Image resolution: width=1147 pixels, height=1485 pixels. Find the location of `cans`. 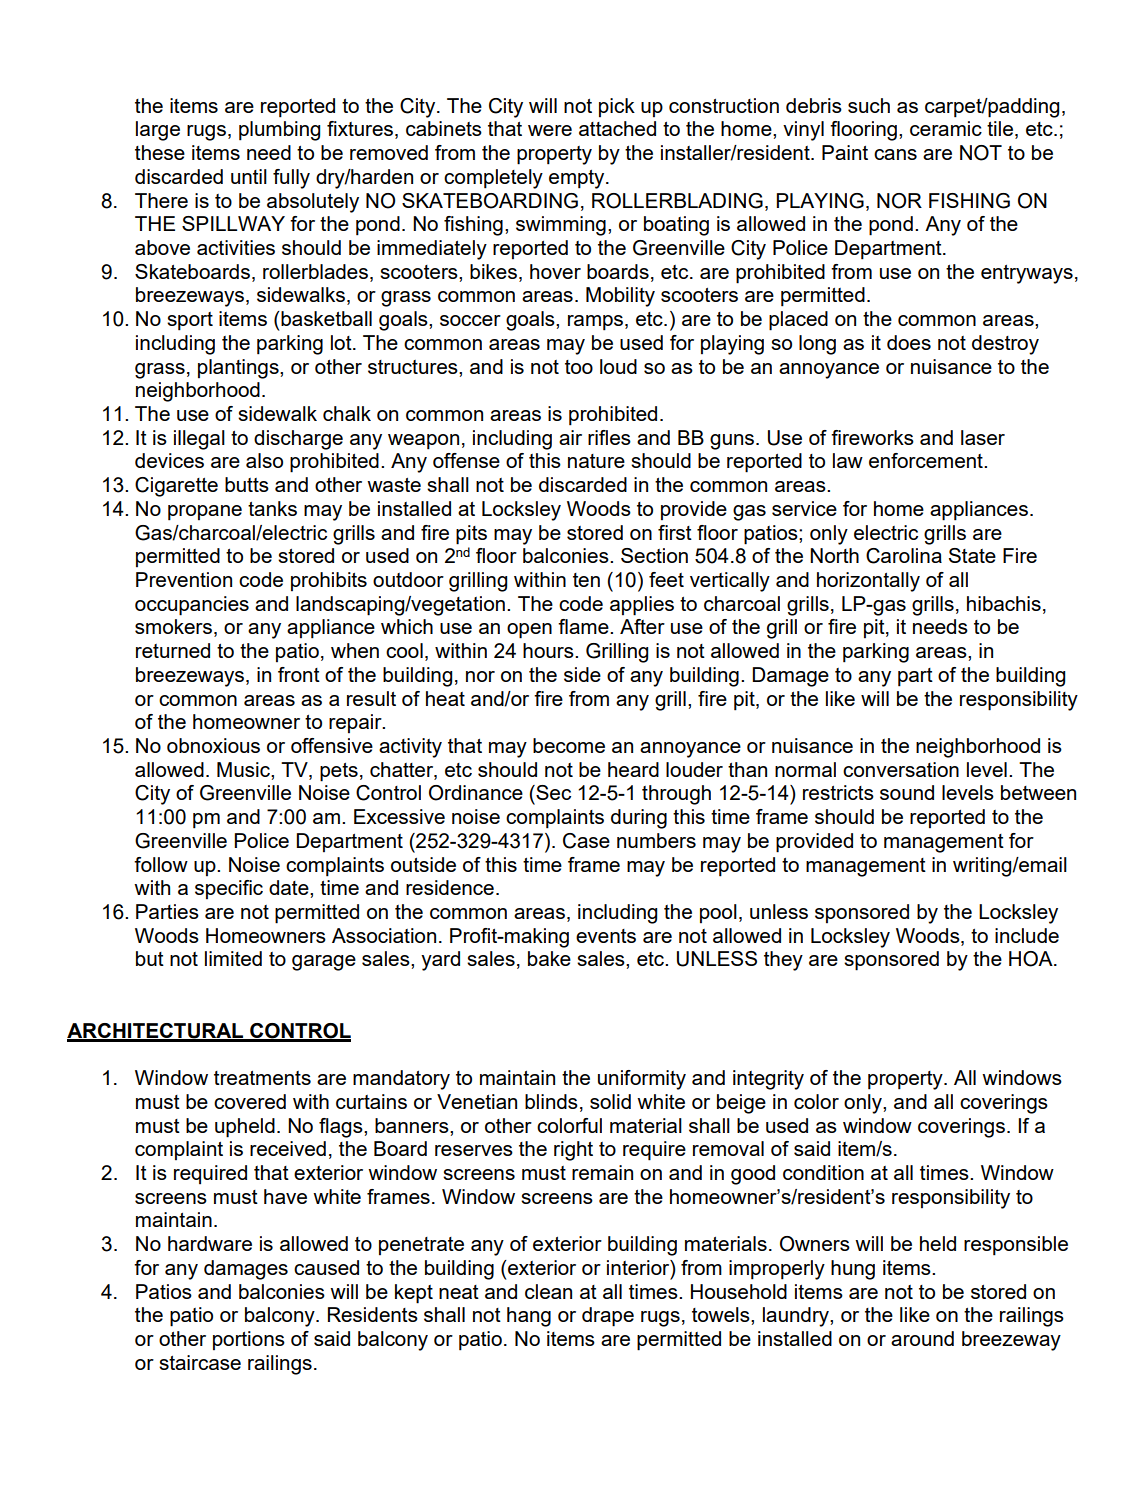

cans is located at coordinates (895, 154).
